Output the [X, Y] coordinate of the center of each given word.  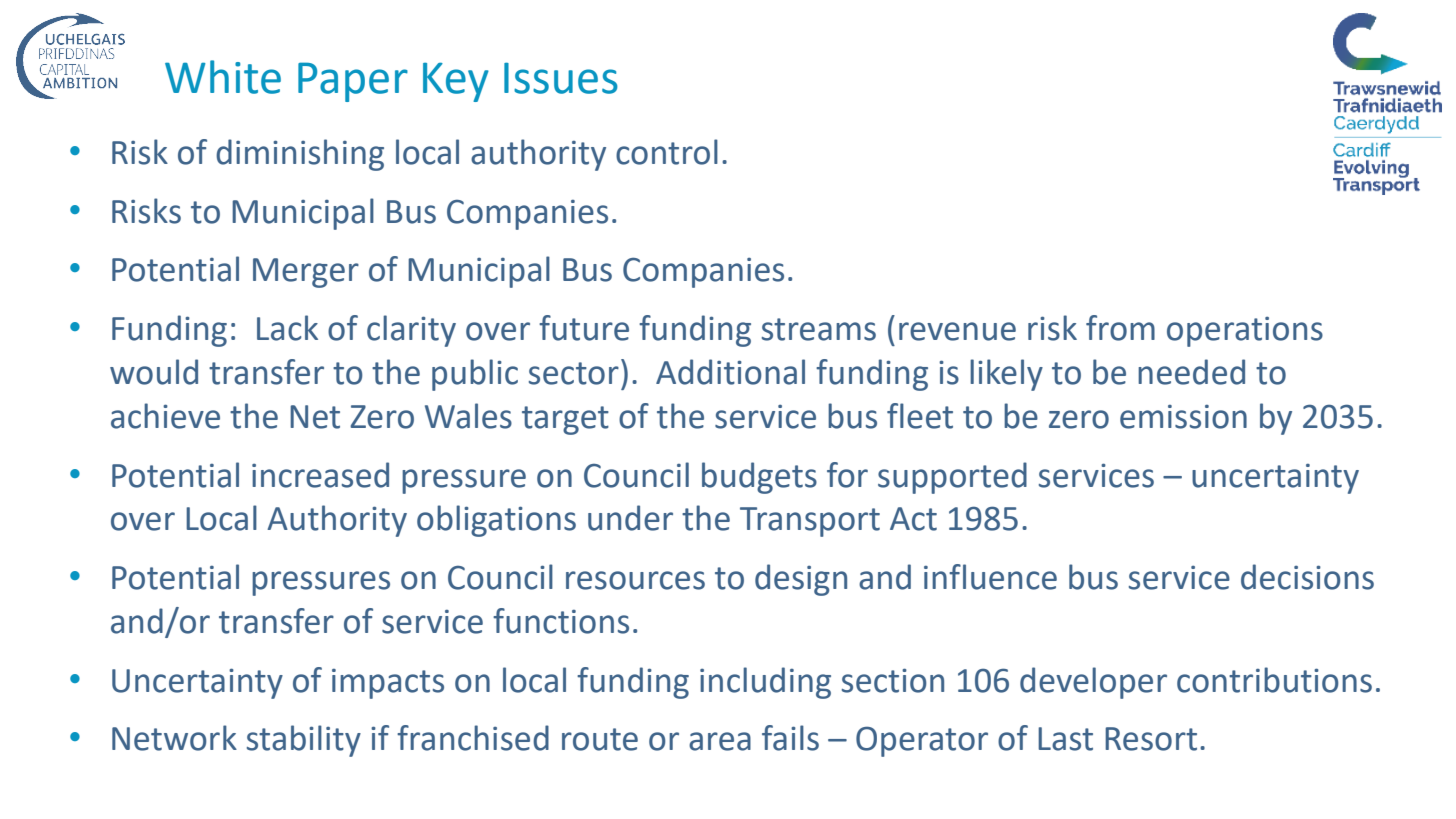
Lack [287, 328]
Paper [353, 82]
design [801, 580]
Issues [561, 78]
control [667, 152]
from [1120, 328]
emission [1183, 417]
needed [1191, 372]
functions [561, 621]
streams [819, 329]
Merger [306, 273]
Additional [730, 372]
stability [304, 741]
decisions [1307, 577]
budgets [759, 478]
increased [320, 475]
